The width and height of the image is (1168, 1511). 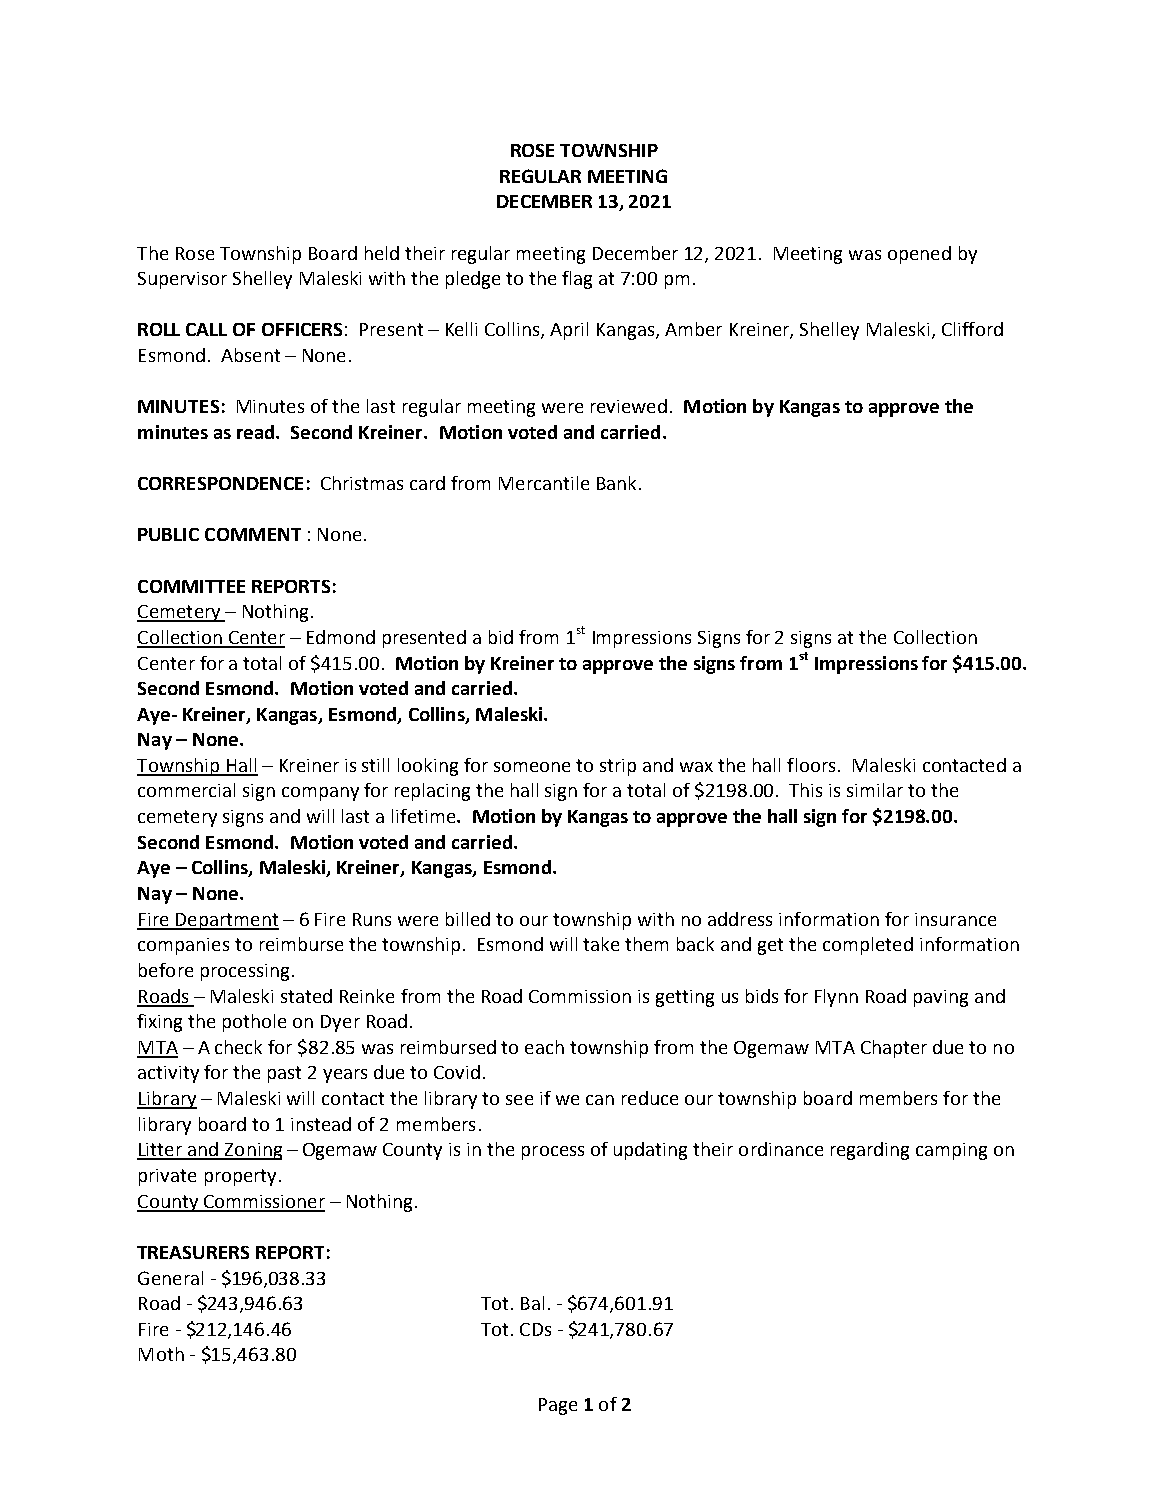 I want to click on someone, so click(x=532, y=767).
